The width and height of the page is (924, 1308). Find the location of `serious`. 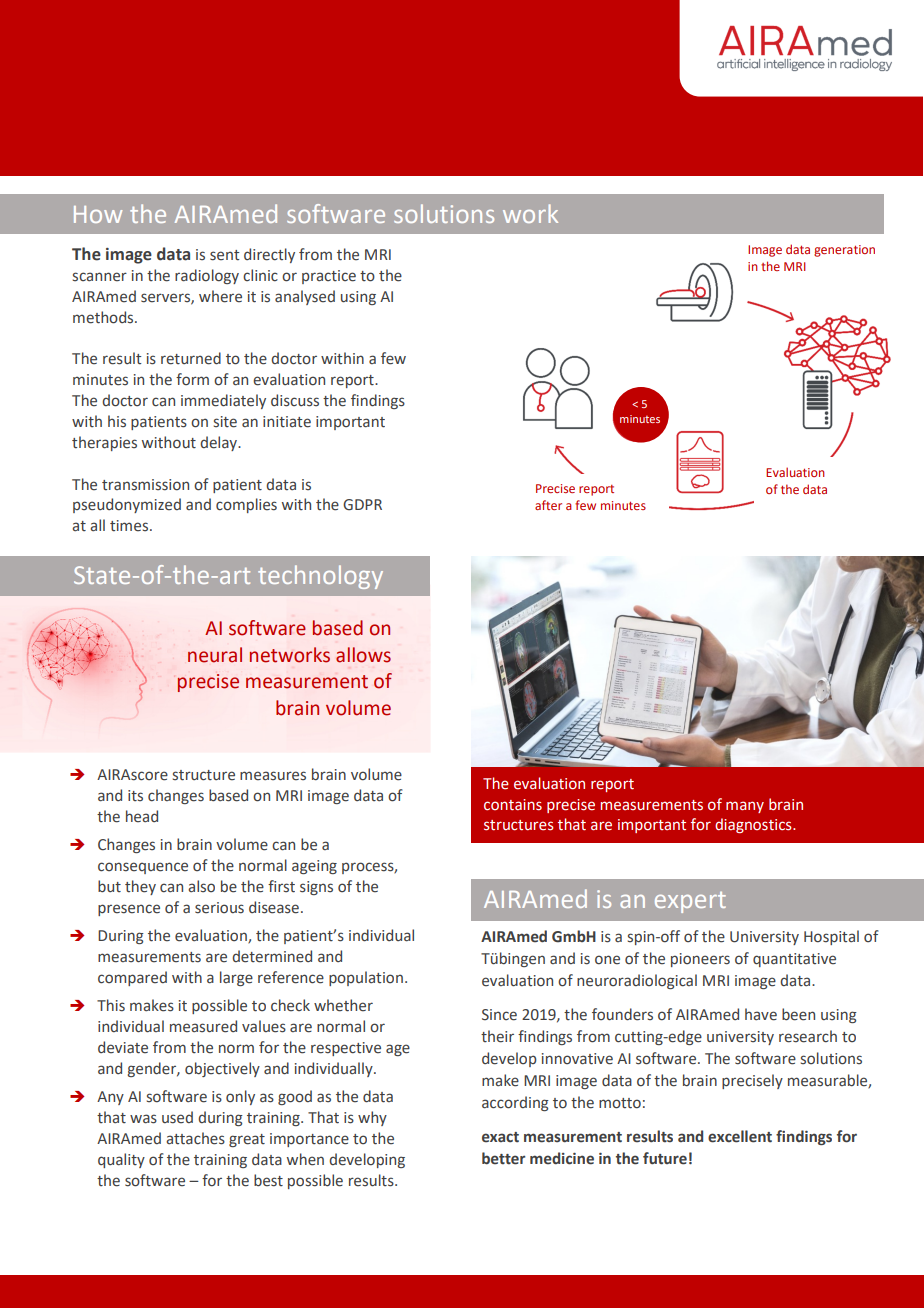

serious is located at coordinates (219, 908).
